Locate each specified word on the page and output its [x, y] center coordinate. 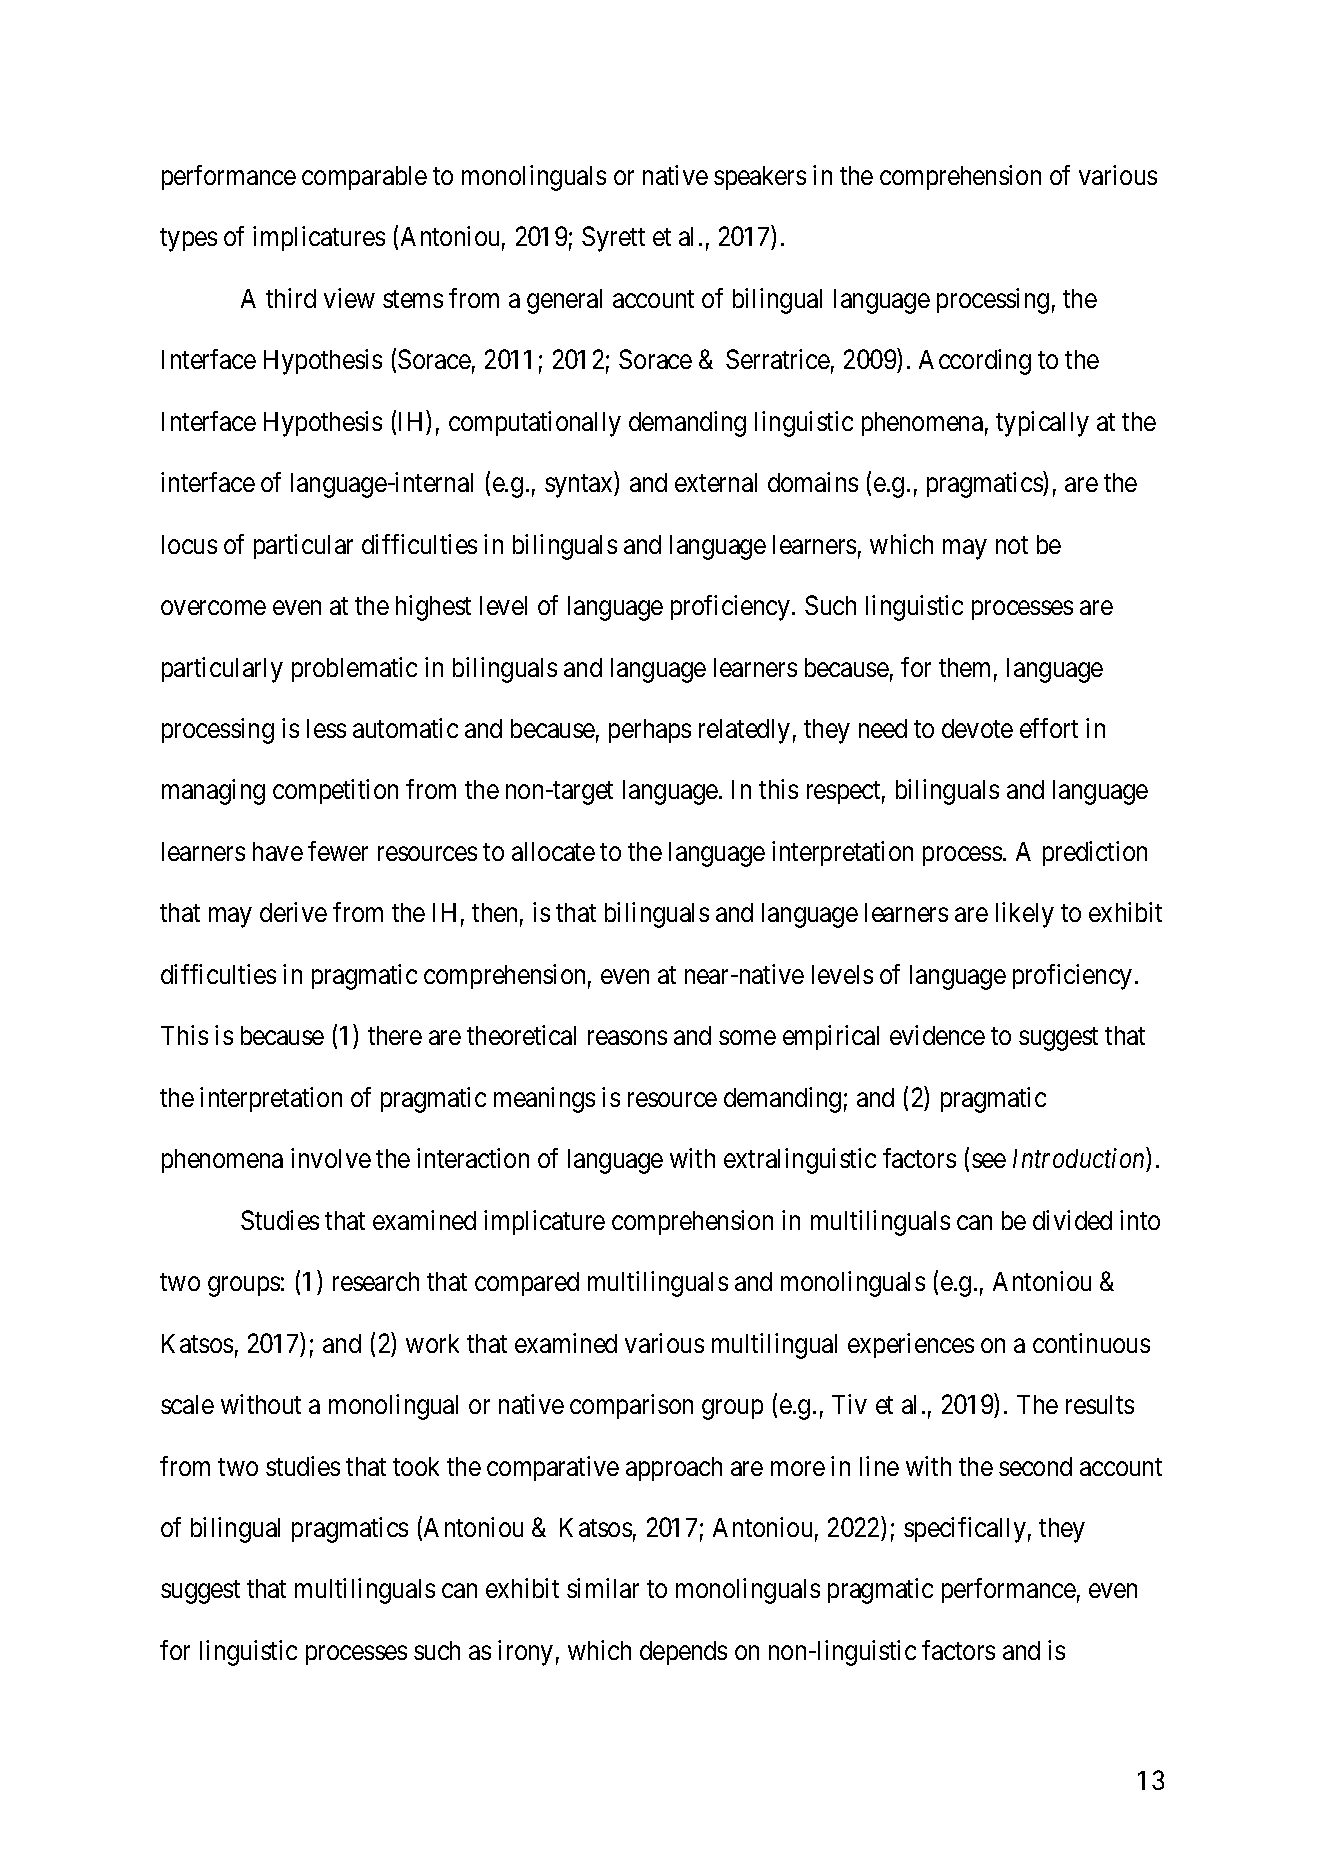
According [975, 362]
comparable [364, 178]
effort [1049, 728]
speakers [760, 178]
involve [331, 1158]
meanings [544, 1100]
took [416, 1466]
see [989, 1161]
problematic [354, 669]
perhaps [650, 731]
